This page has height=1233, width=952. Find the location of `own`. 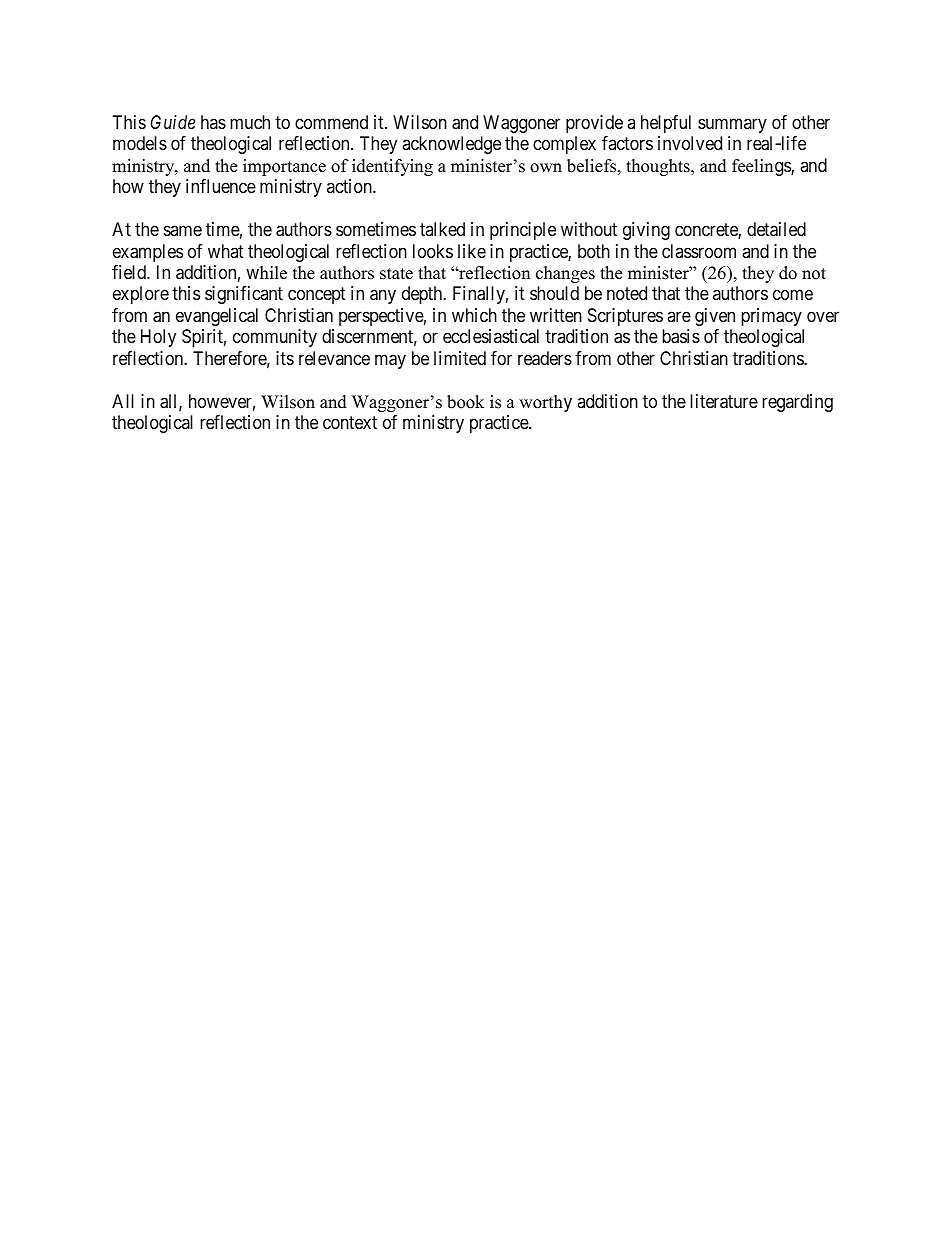

own is located at coordinates (546, 168).
